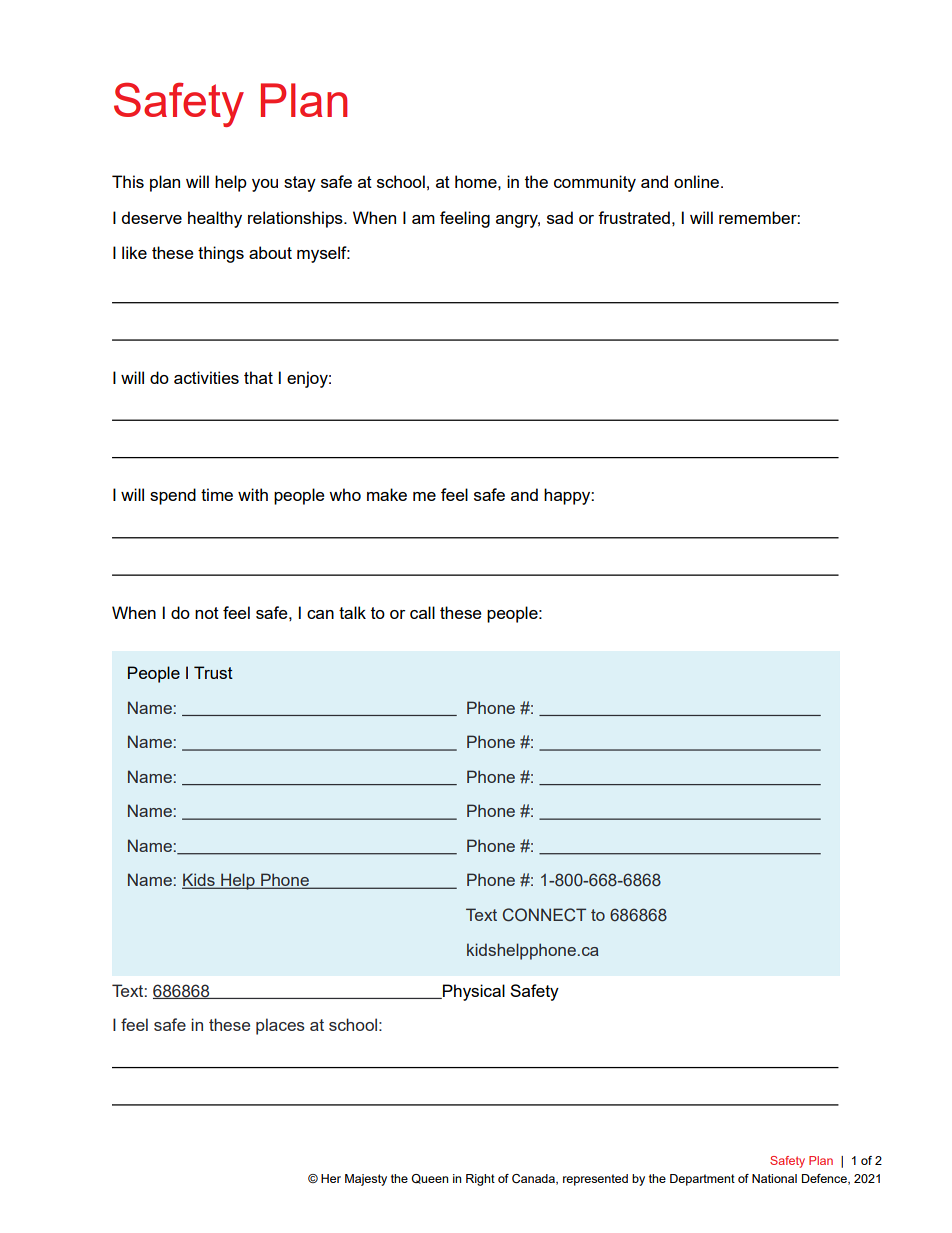 This document has width=952, height=1233. Describe the element at coordinates (331, 1178) in the document. I see `Her` at that location.
